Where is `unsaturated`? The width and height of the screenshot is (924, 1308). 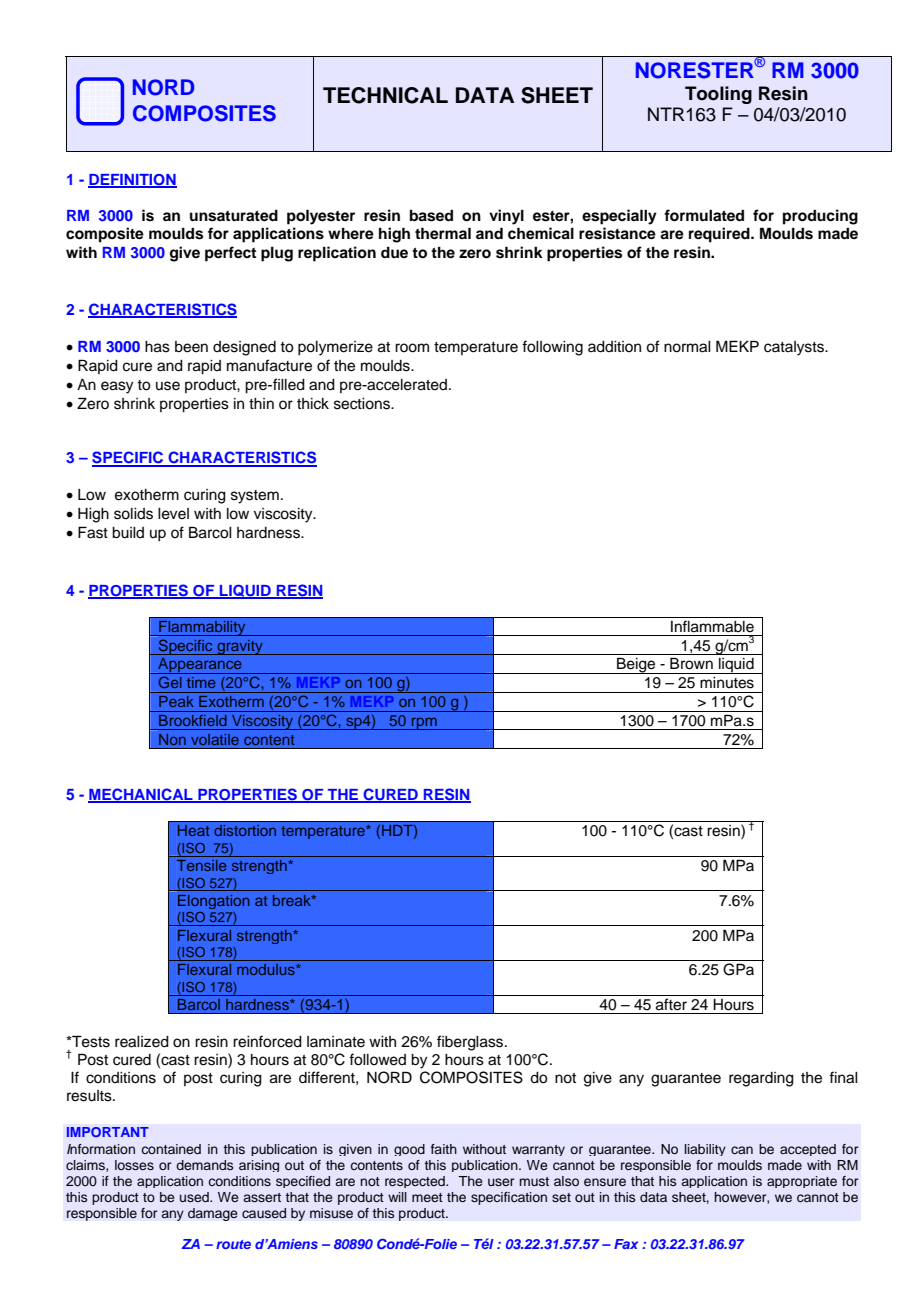
unsaturated is located at coordinates (234, 216).
